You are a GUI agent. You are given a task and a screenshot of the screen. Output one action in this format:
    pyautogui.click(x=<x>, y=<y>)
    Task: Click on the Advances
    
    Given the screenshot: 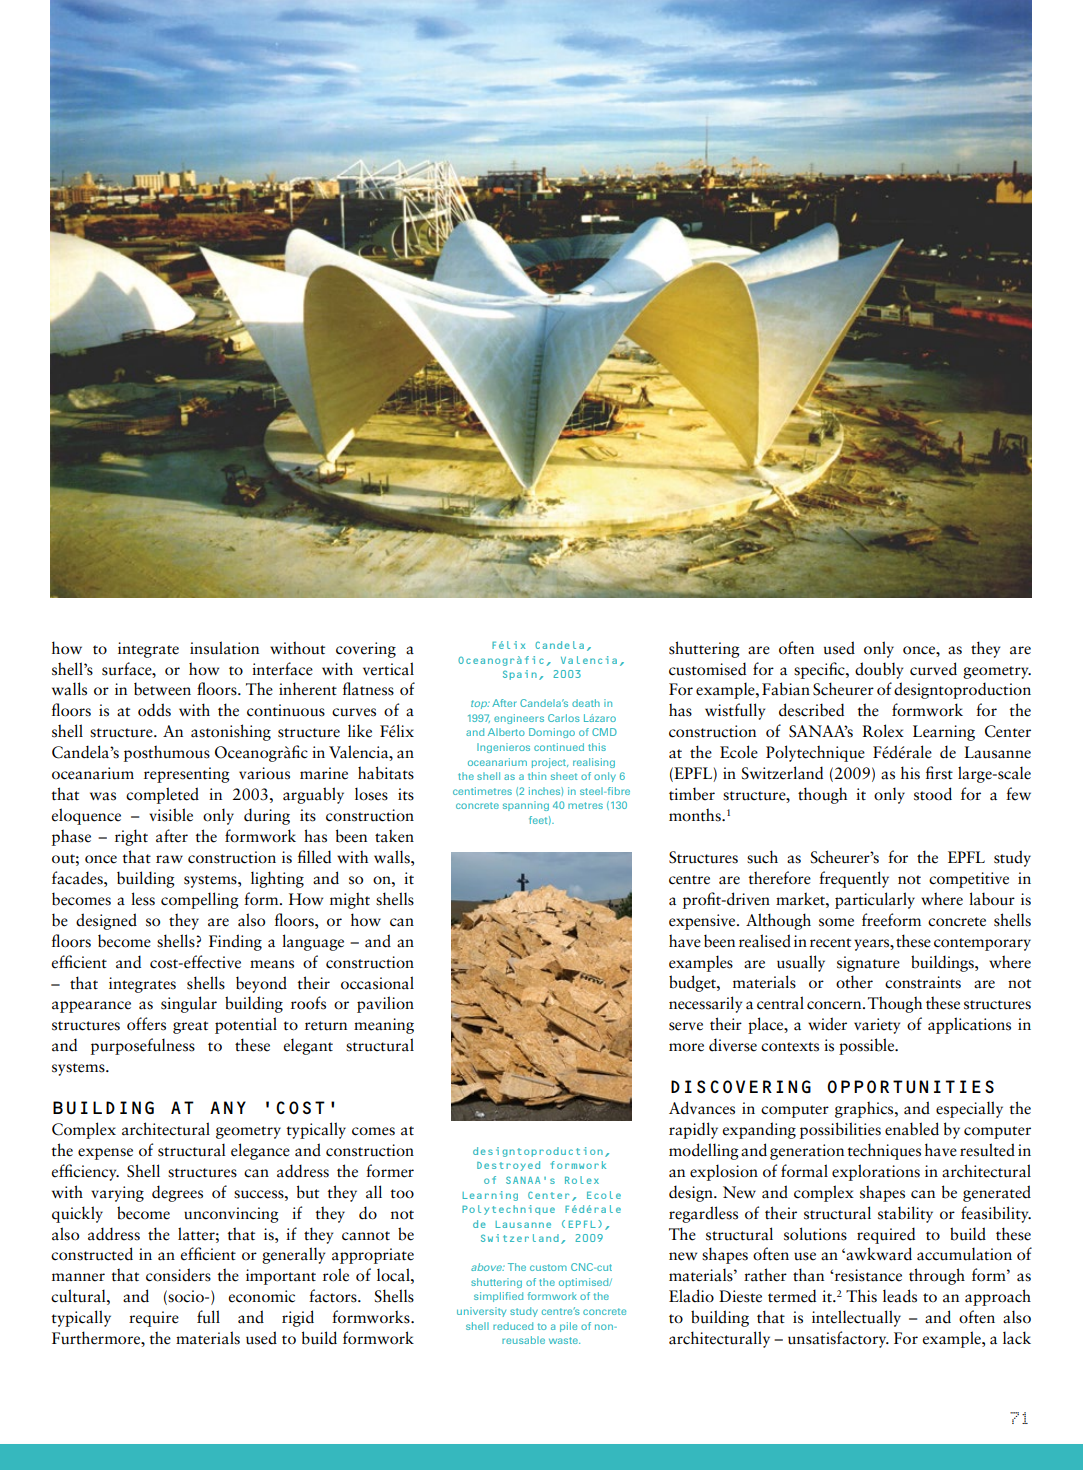 What is the action you would take?
    pyautogui.click(x=702, y=1108)
